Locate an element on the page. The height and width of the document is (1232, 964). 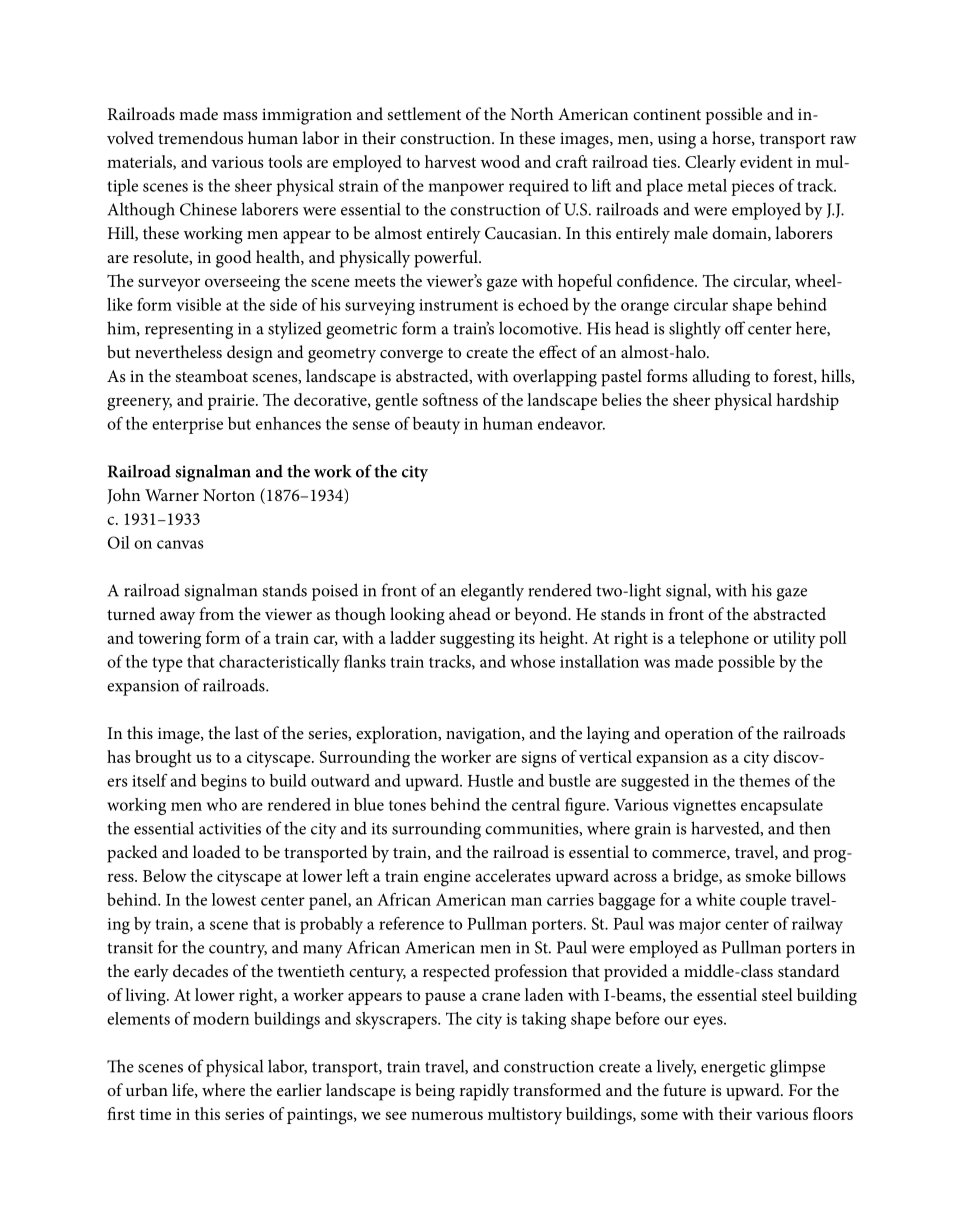
softness is located at coordinates (450, 399).
